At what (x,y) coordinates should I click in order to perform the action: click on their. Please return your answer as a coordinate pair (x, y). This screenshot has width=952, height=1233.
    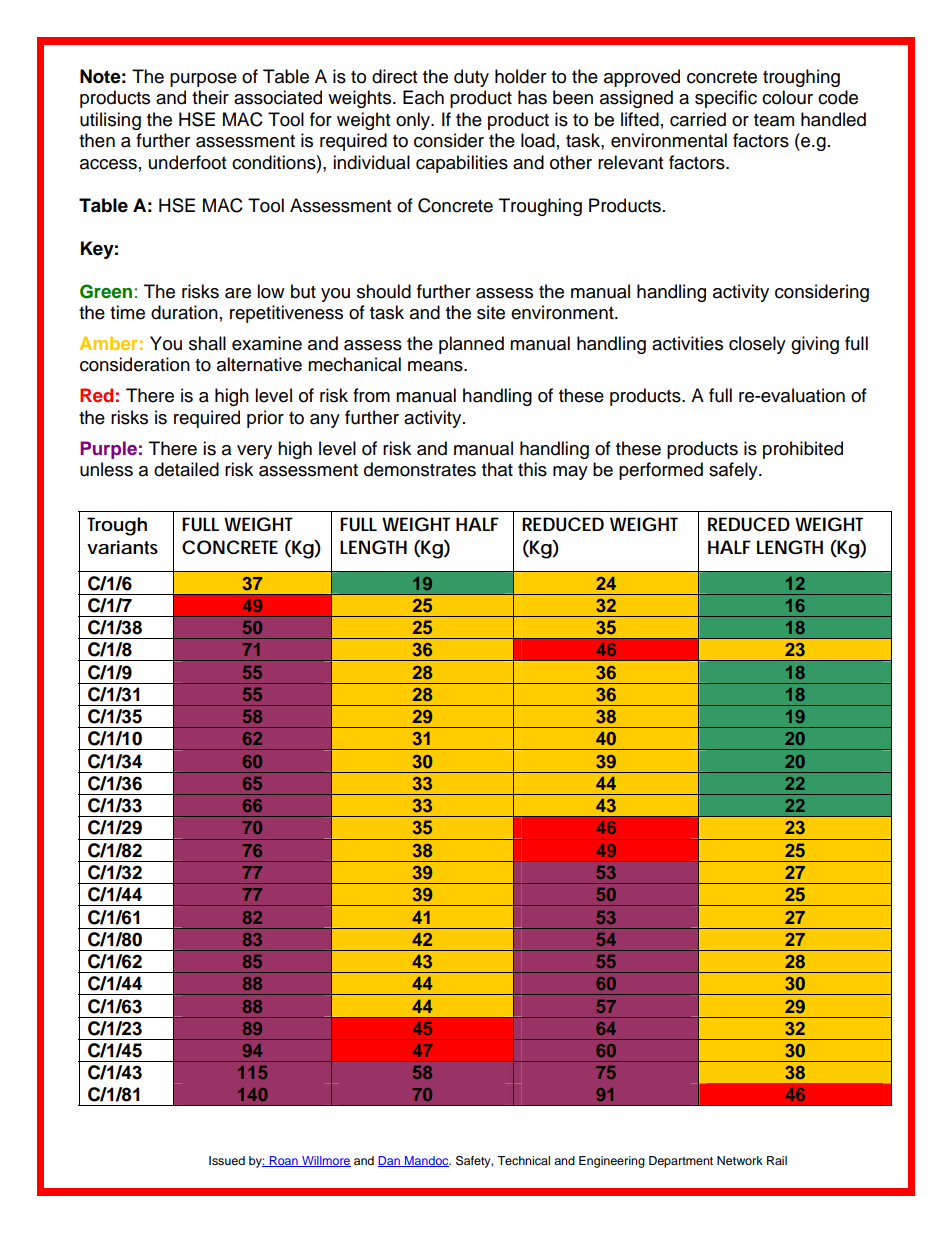
    Looking at the image, I should click on (210, 97).
